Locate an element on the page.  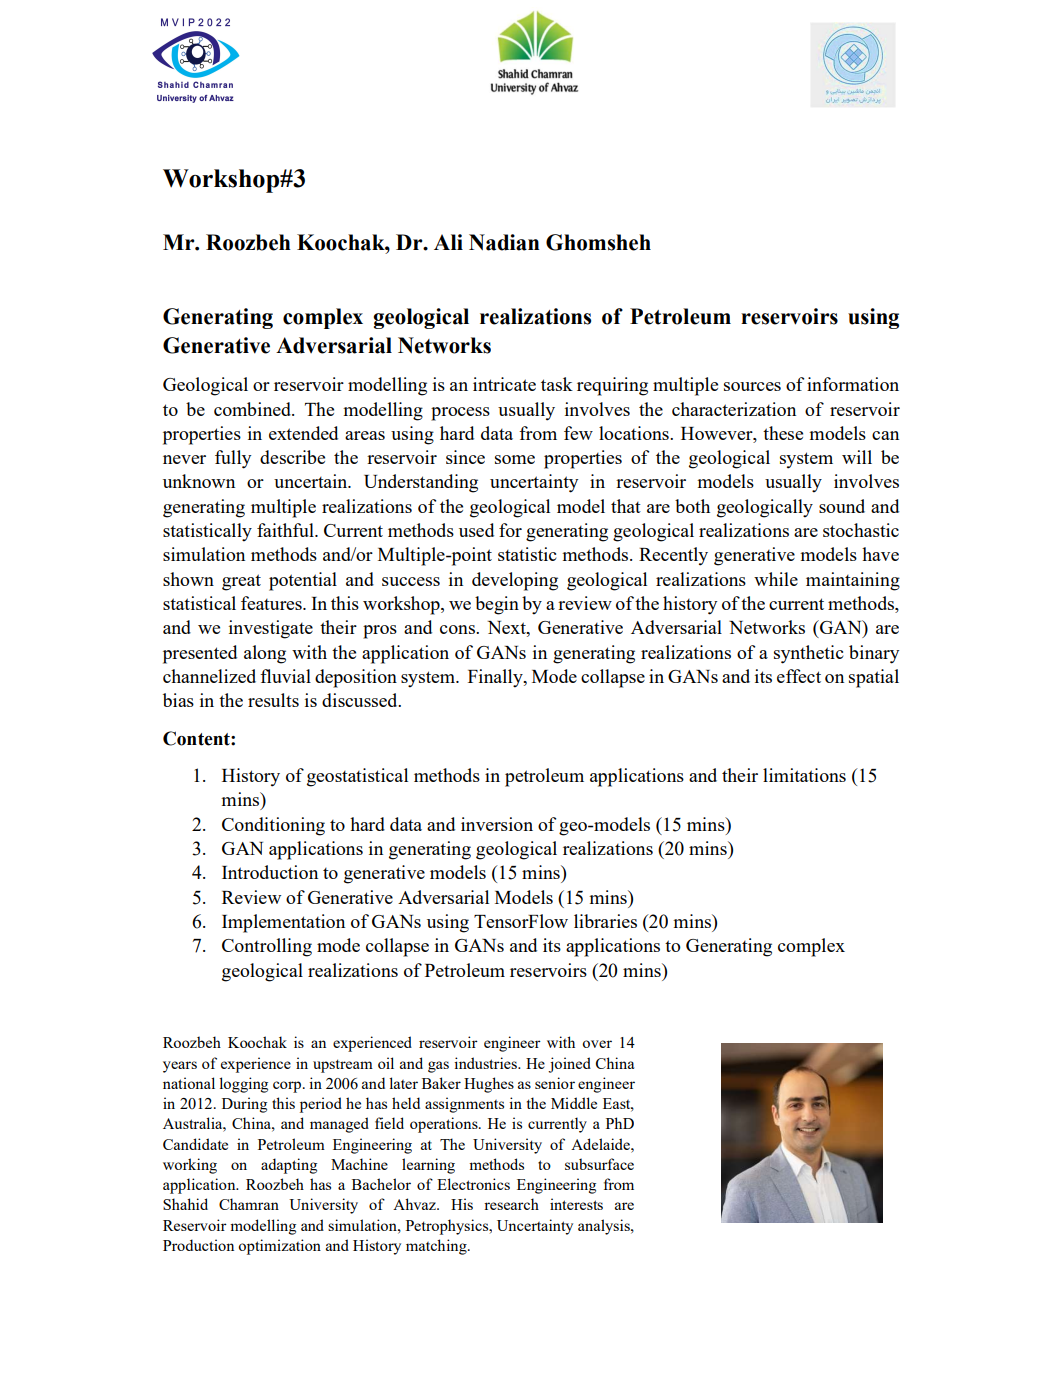
intricate is located at coordinates (504, 384).
